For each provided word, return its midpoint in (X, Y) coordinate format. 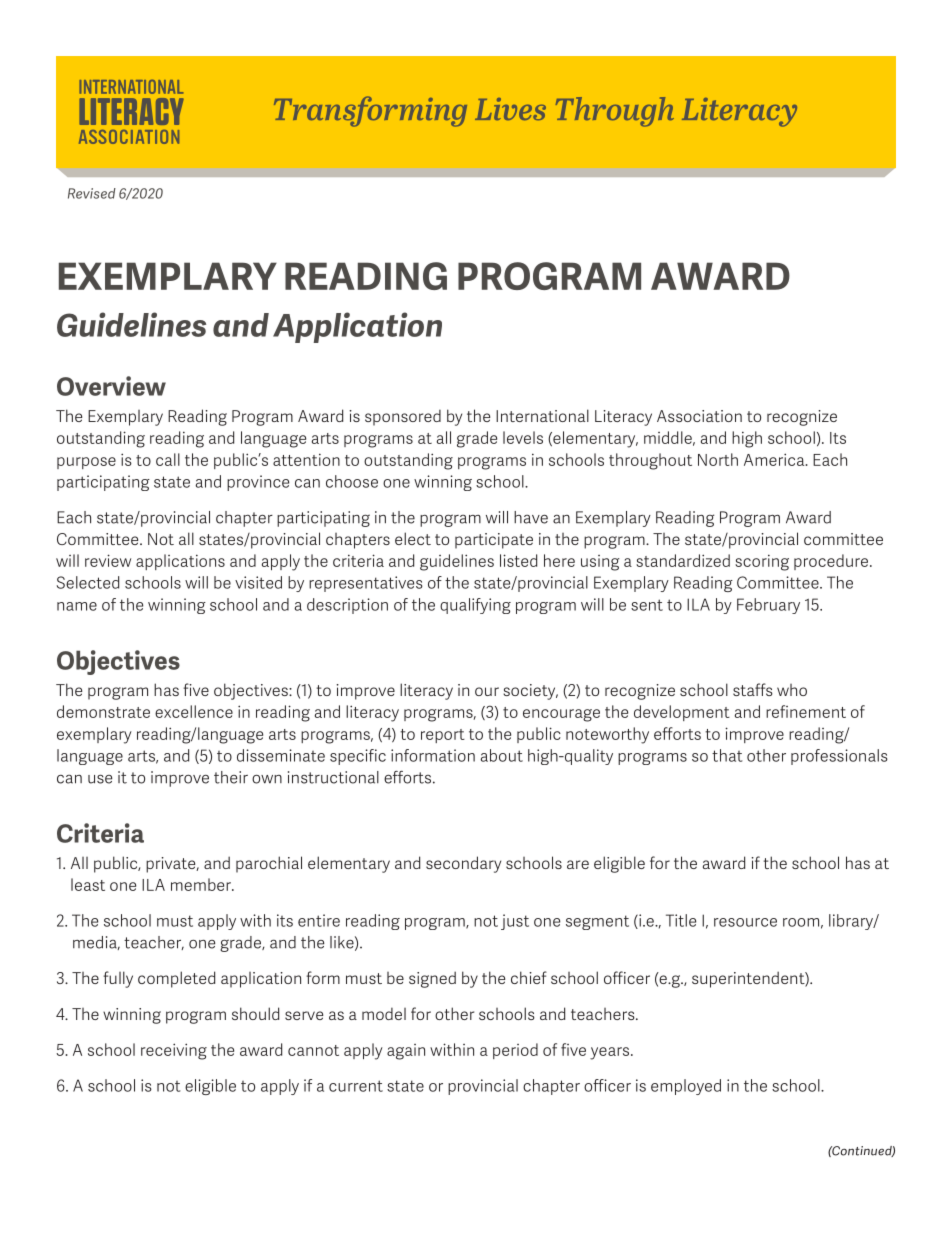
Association (699, 416)
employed (686, 1087)
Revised (92, 193)
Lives (510, 109)
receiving (174, 1051)
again (406, 1052)
